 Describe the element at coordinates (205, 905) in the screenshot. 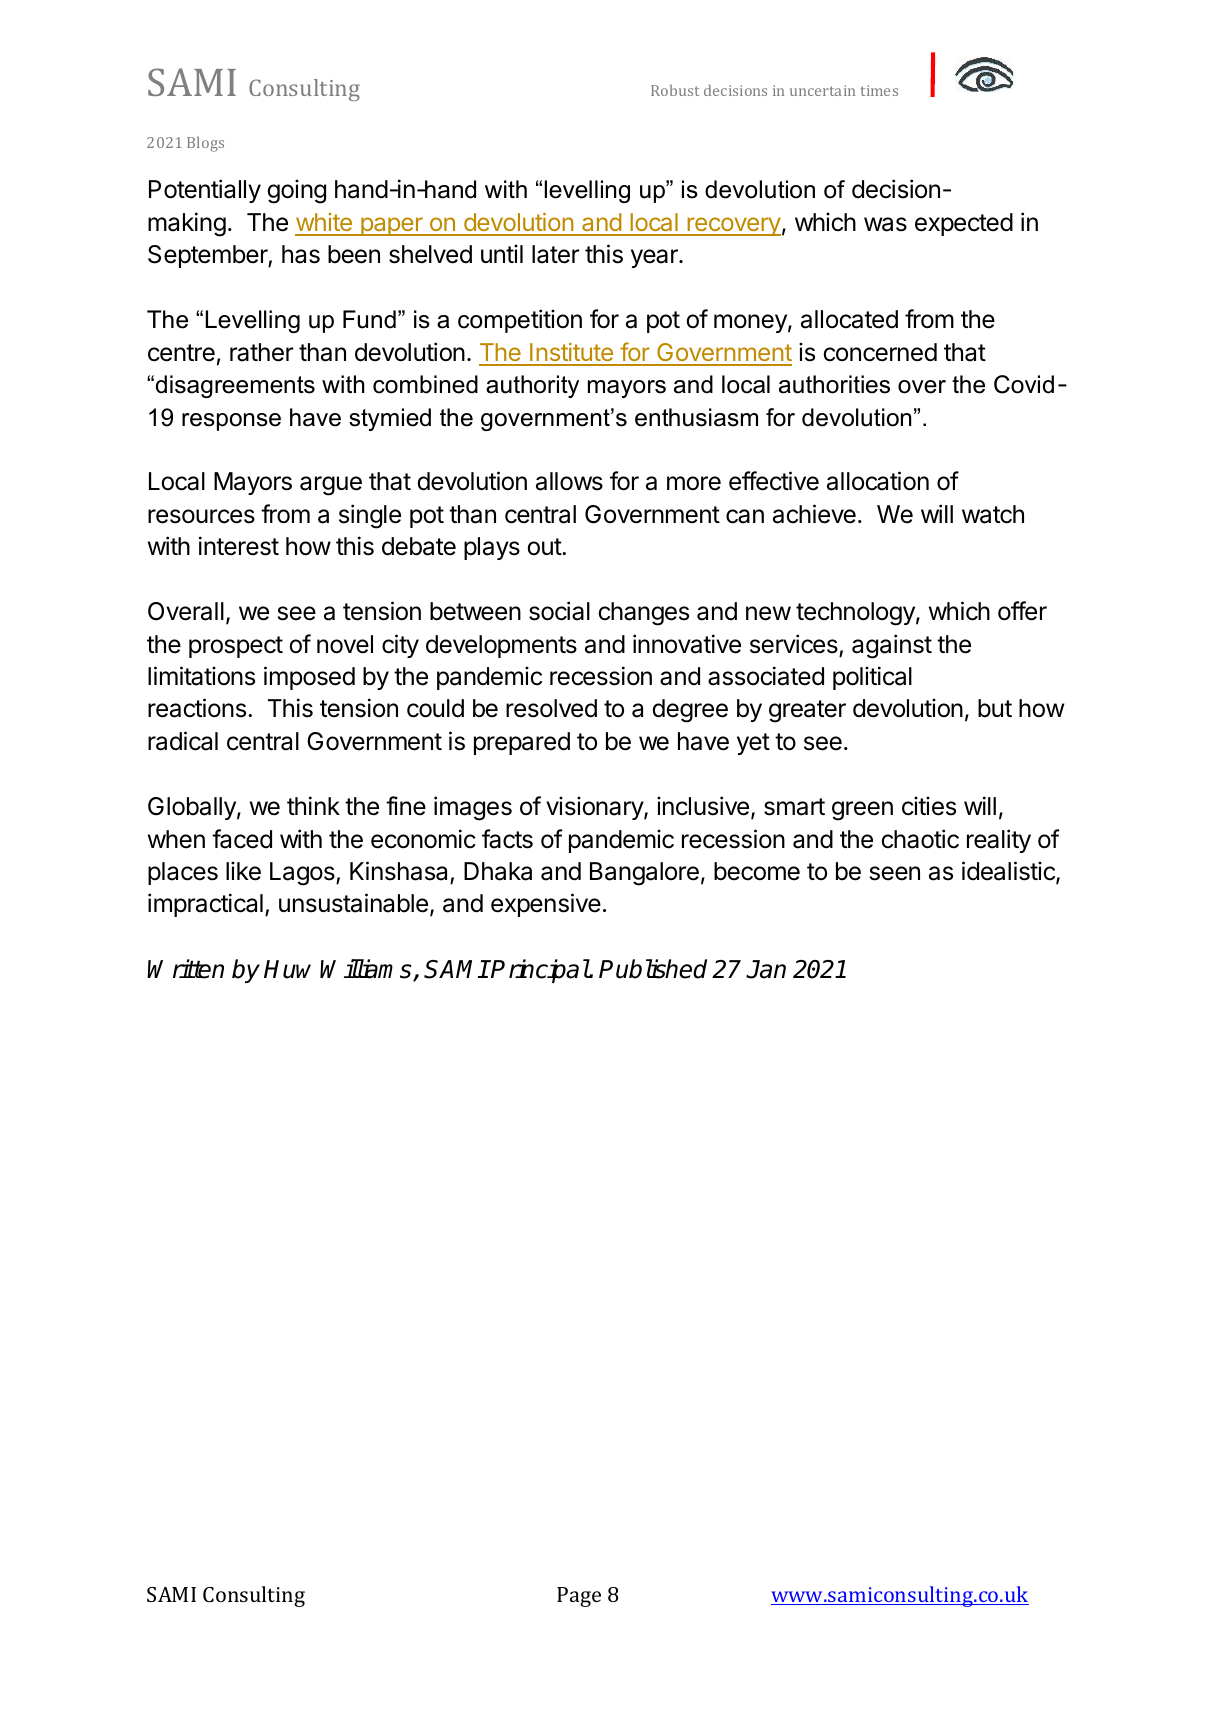

I see `impractical` at that location.
